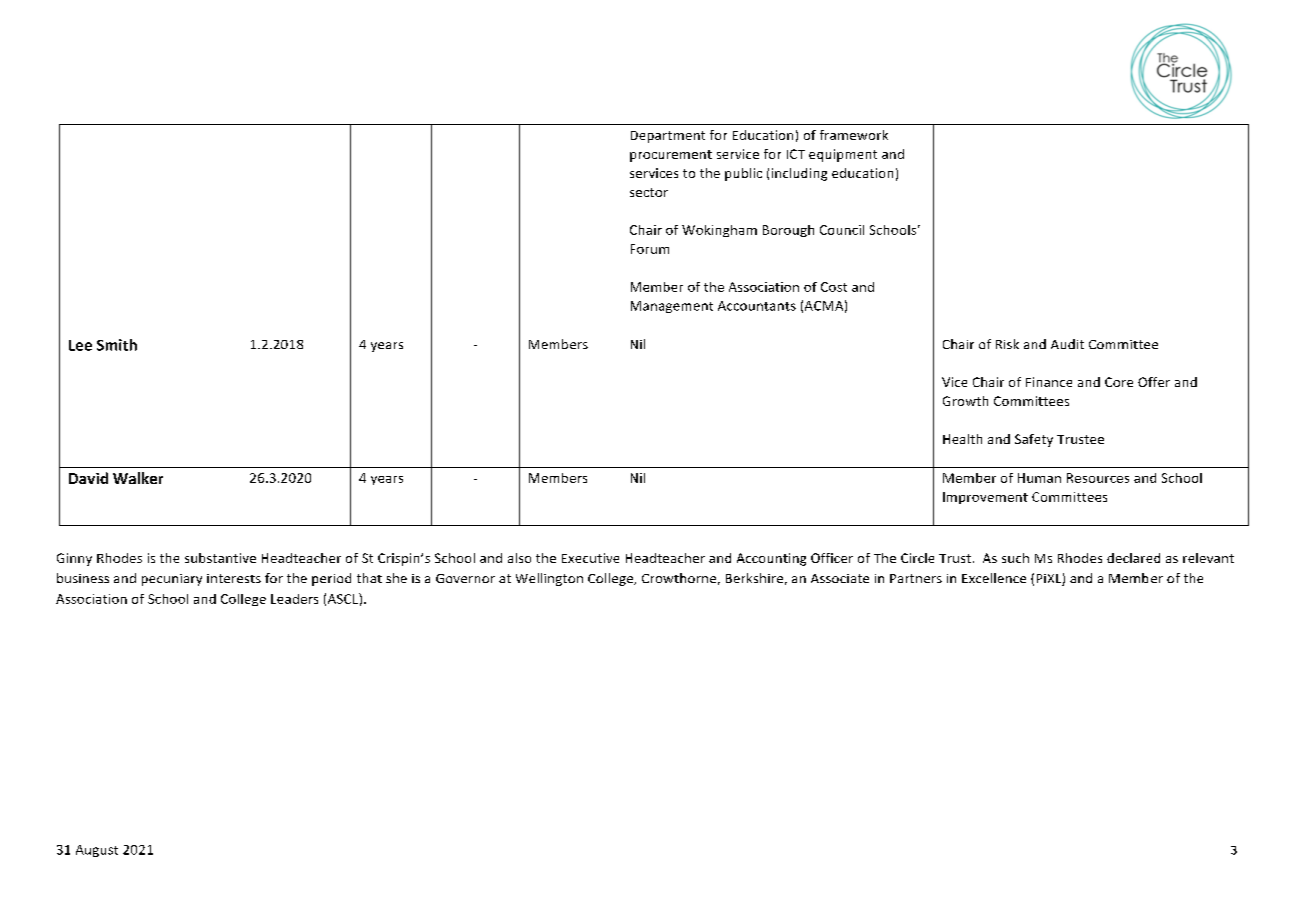  Describe the element at coordinates (117, 345) in the screenshot. I see `Smith` at that location.
